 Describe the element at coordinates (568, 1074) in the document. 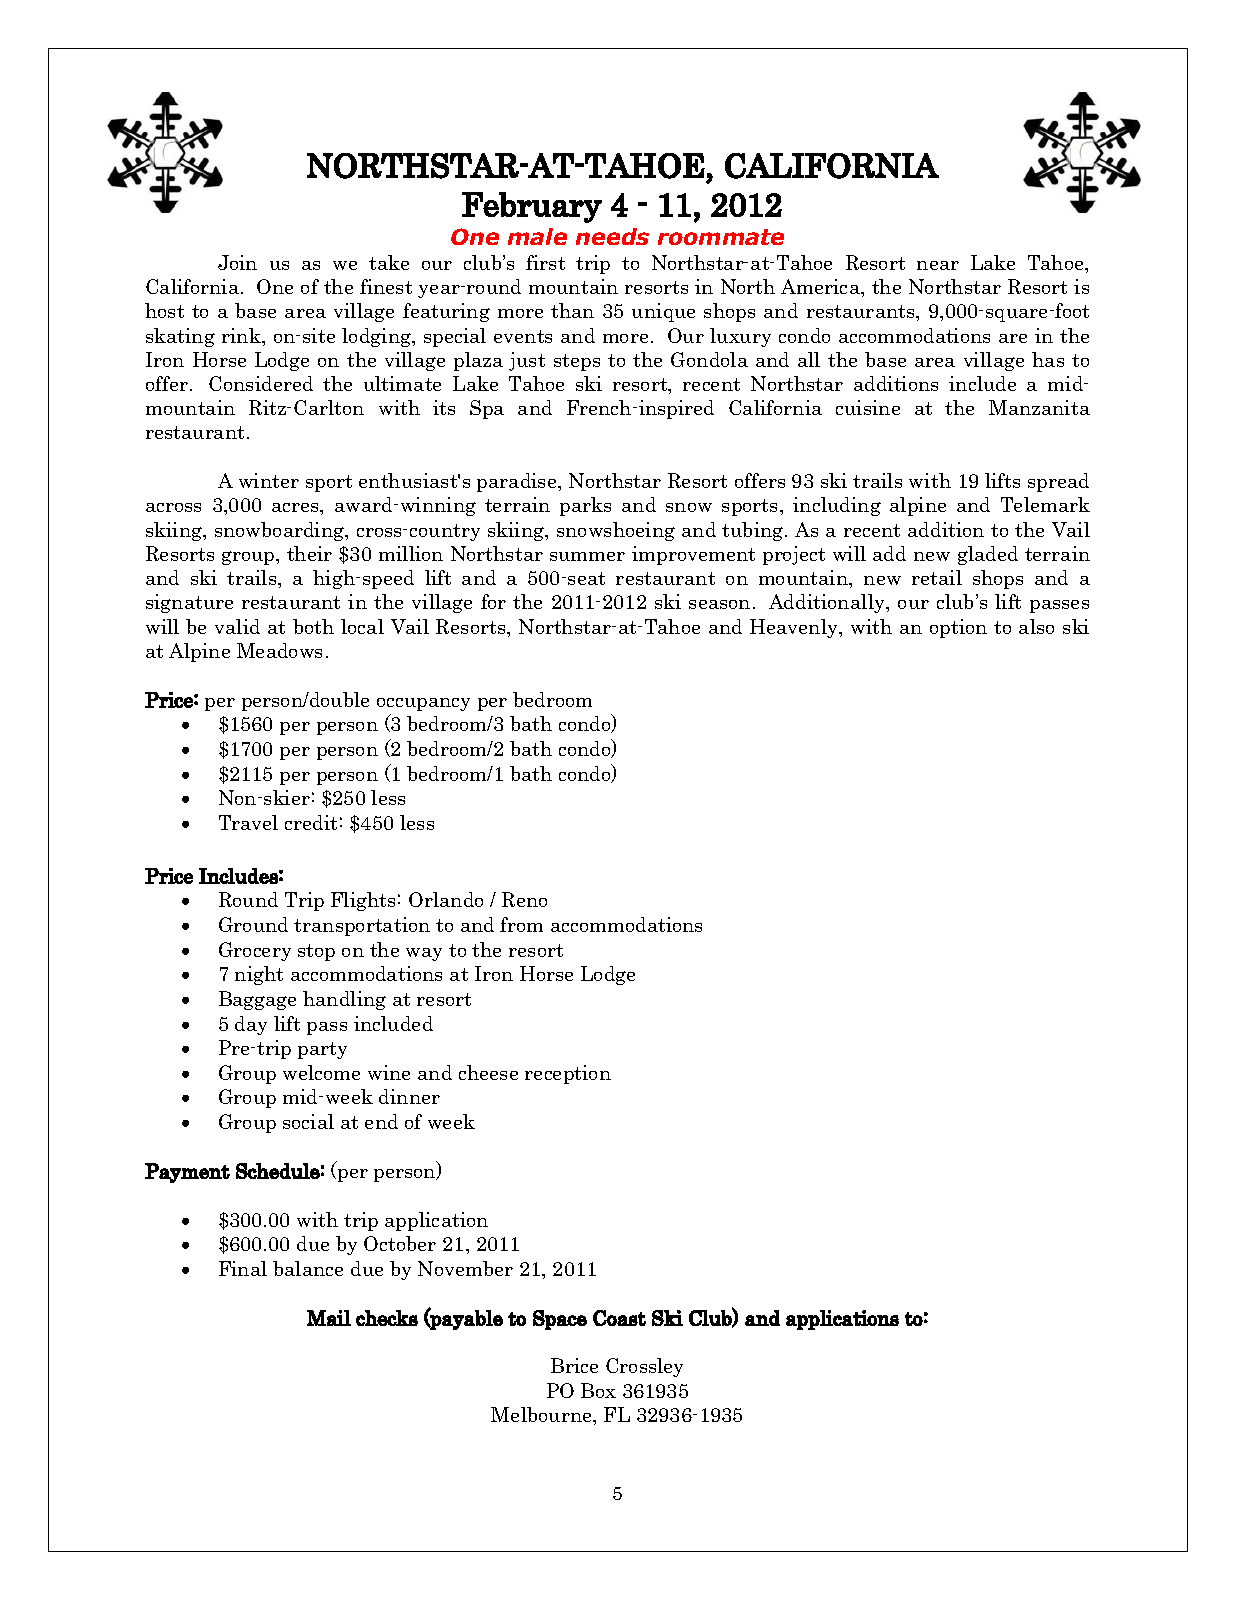

I see `reception` at that location.
